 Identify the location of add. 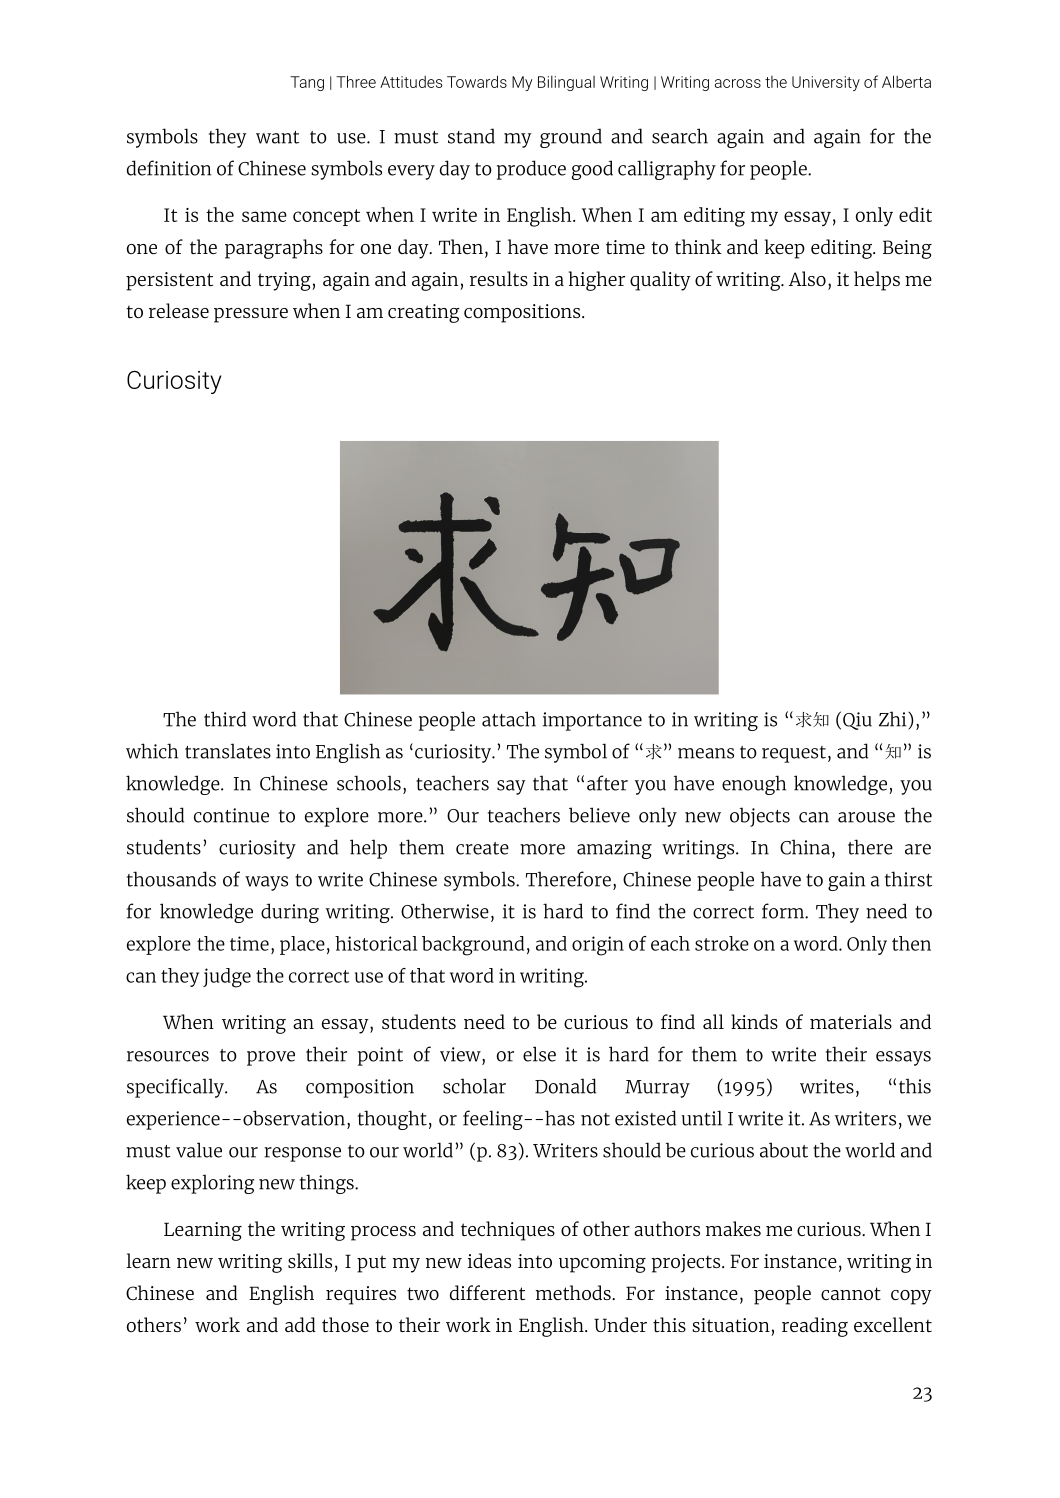
(300, 1324).
